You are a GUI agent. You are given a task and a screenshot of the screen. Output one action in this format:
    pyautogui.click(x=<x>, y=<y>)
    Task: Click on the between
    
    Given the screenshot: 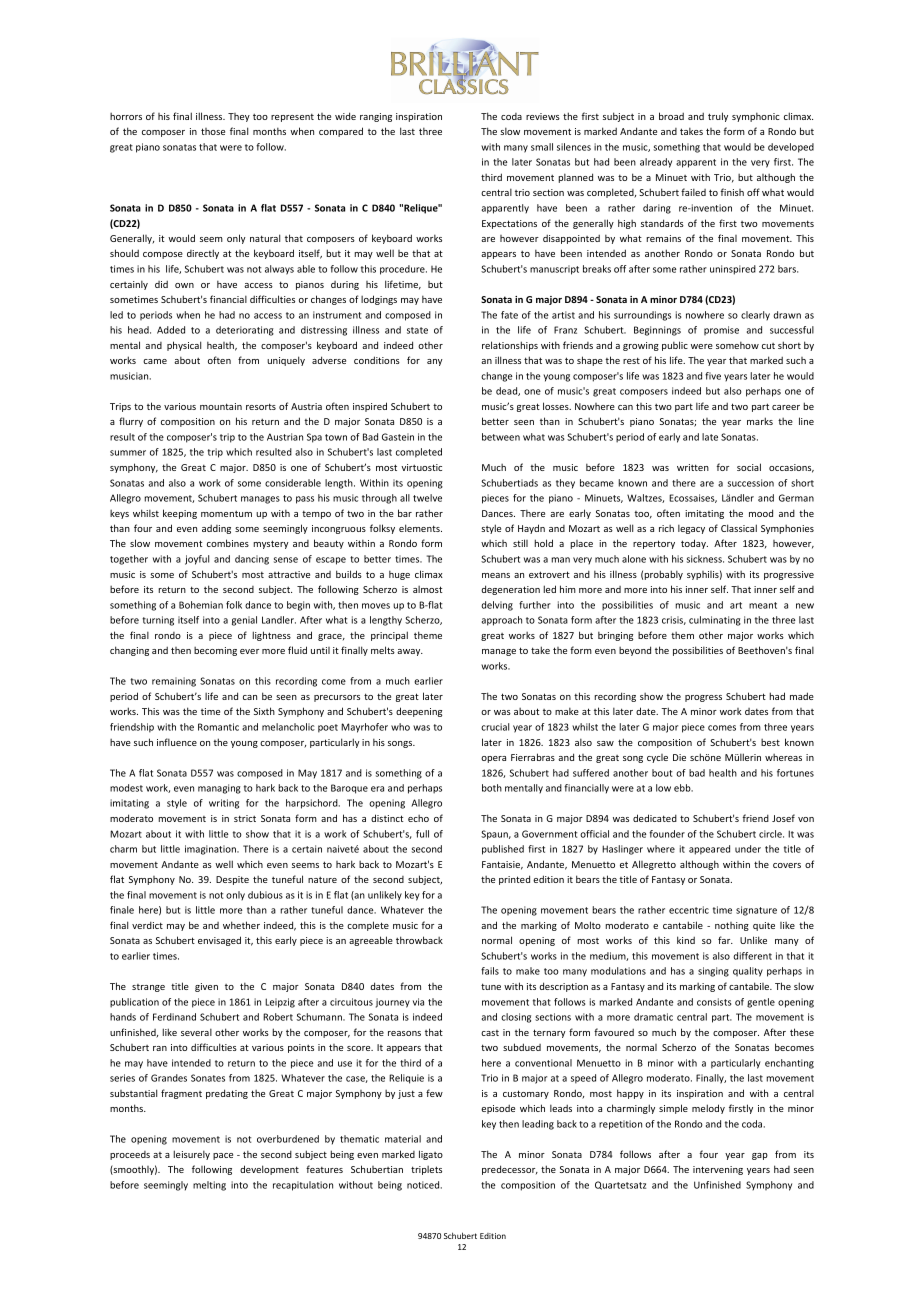 What is the action you would take?
    pyautogui.click(x=501, y=437)
